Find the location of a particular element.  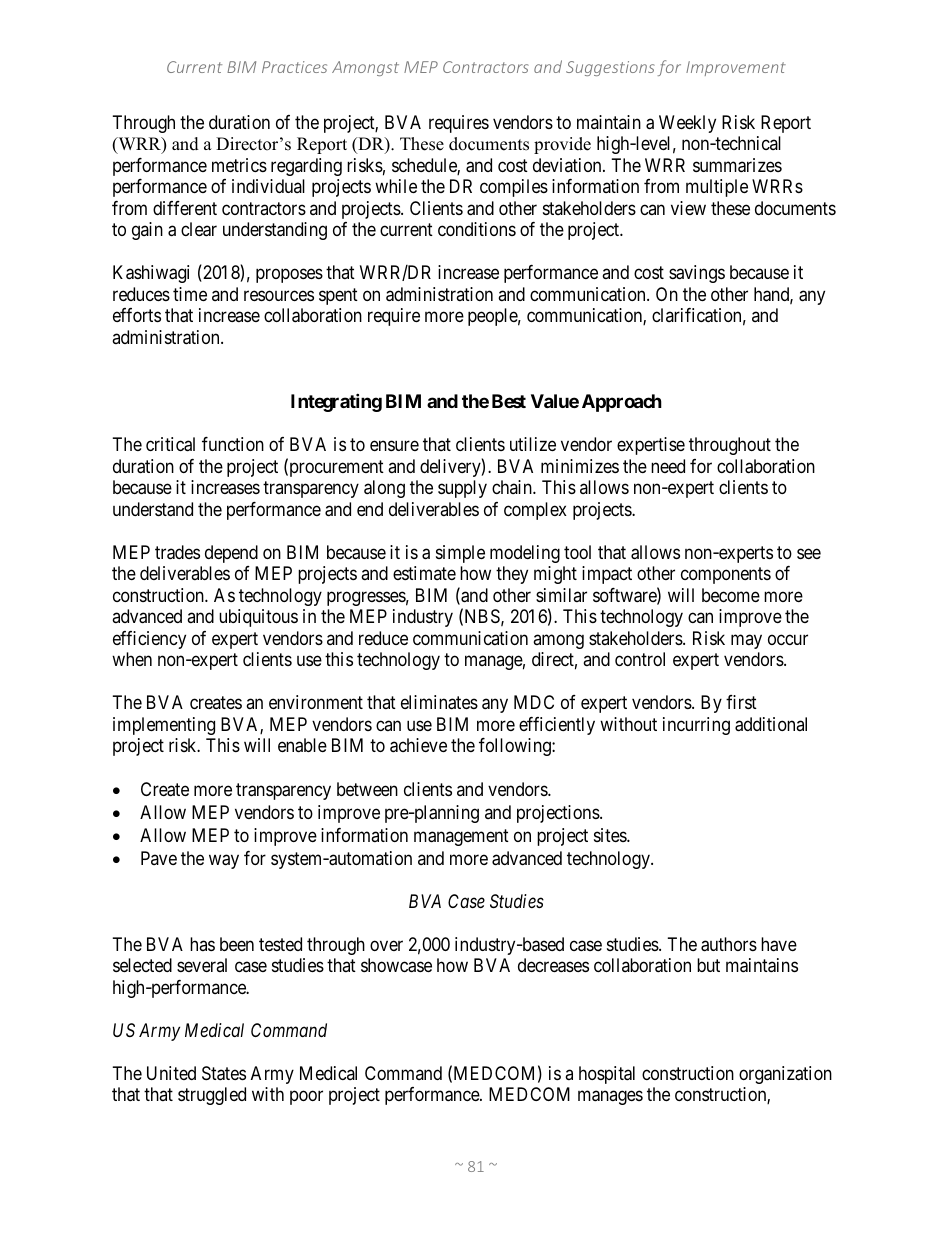

depend is located at coordinates (231, 554).
